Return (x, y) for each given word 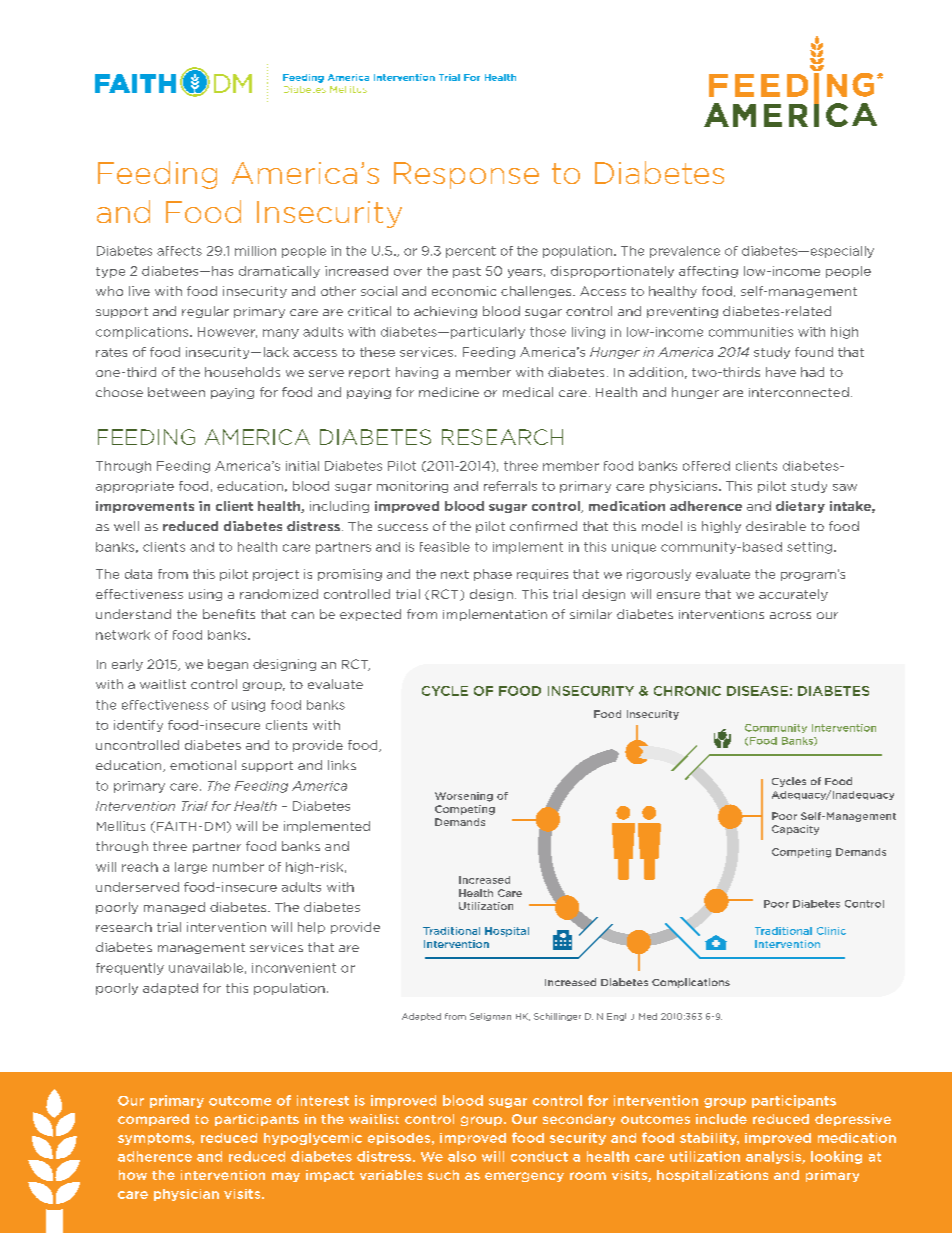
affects (179, 251)
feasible (445, 547)
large (191, 868)
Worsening (464, 797)
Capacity (795, 830)
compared (153, 1120)
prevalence (685, 252)
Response (466, 175)
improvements (145, 507)
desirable (776, 526)
